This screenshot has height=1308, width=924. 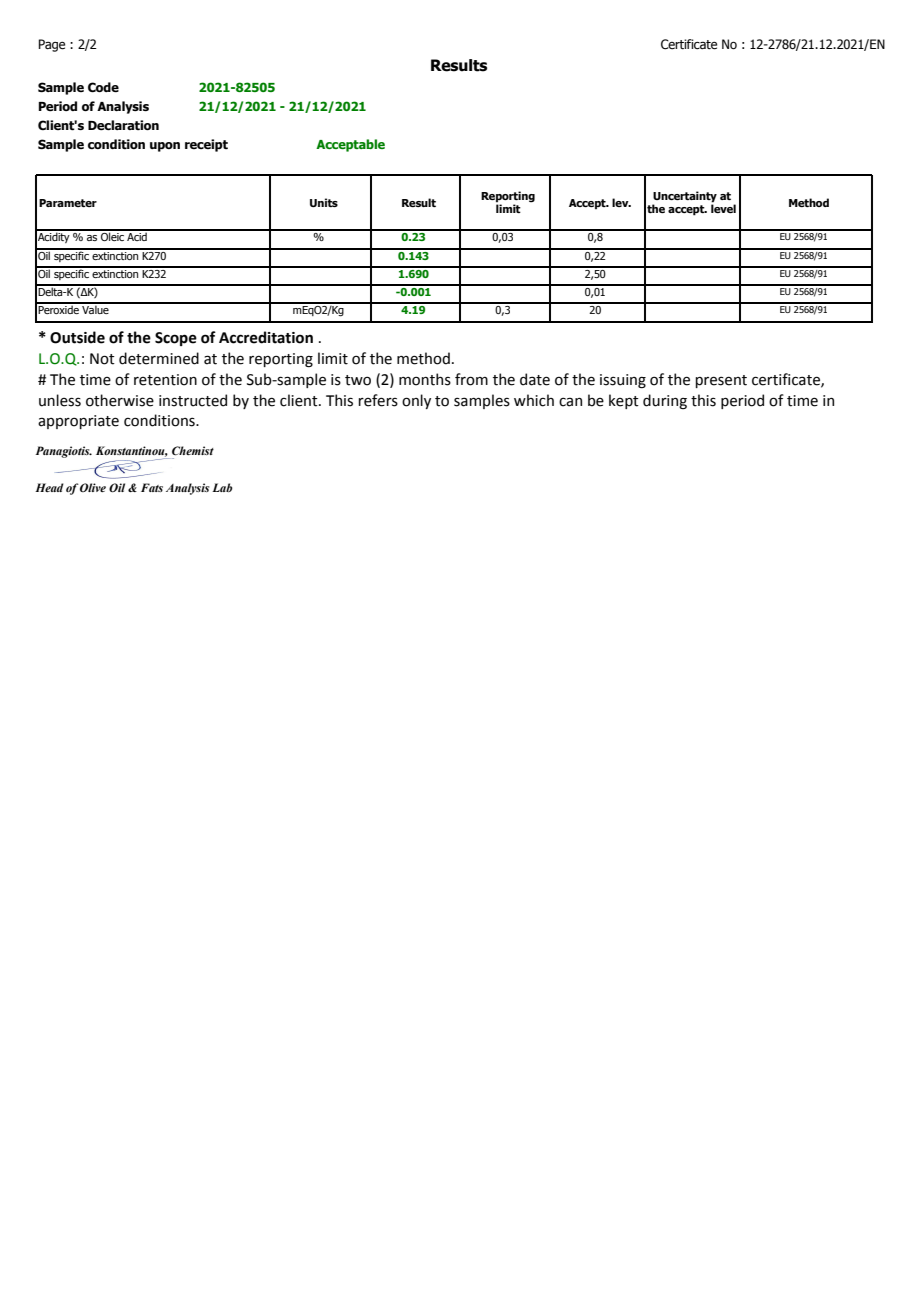 I want to click on present, so click(x=721, y=381).
